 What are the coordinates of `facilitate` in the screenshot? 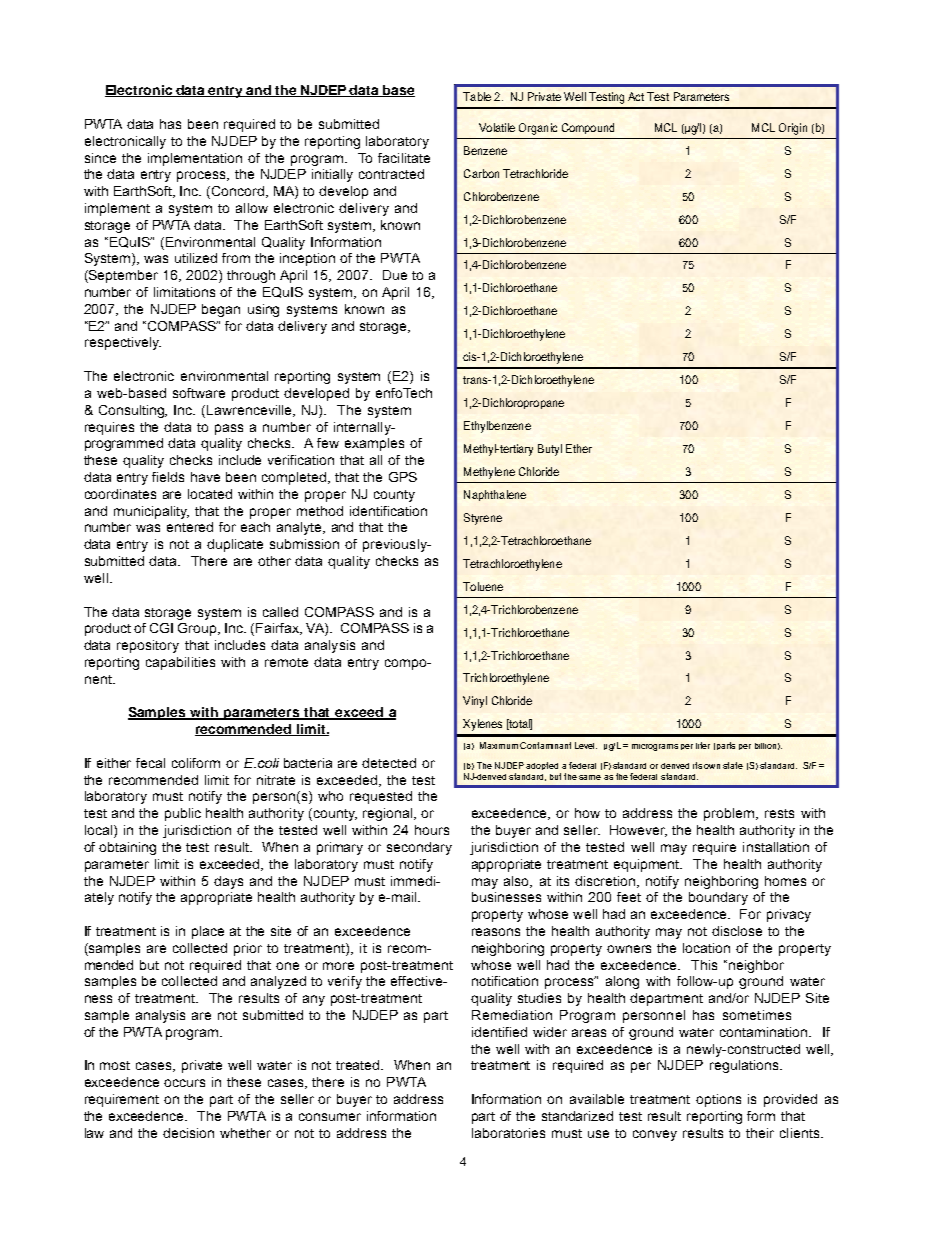 It's located at (404, 158).
